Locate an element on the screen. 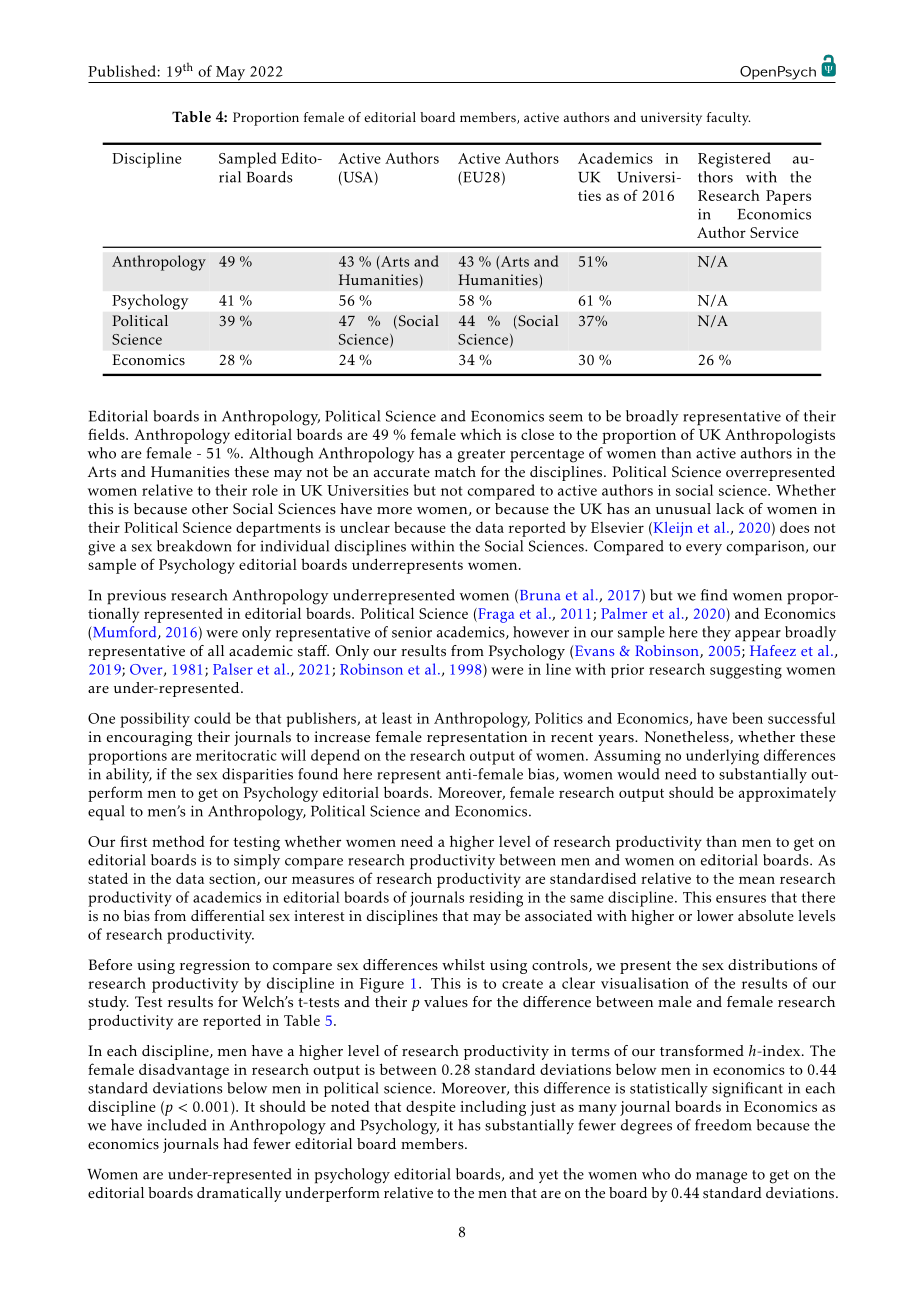  faculty is located at coordinates (728, 119).
